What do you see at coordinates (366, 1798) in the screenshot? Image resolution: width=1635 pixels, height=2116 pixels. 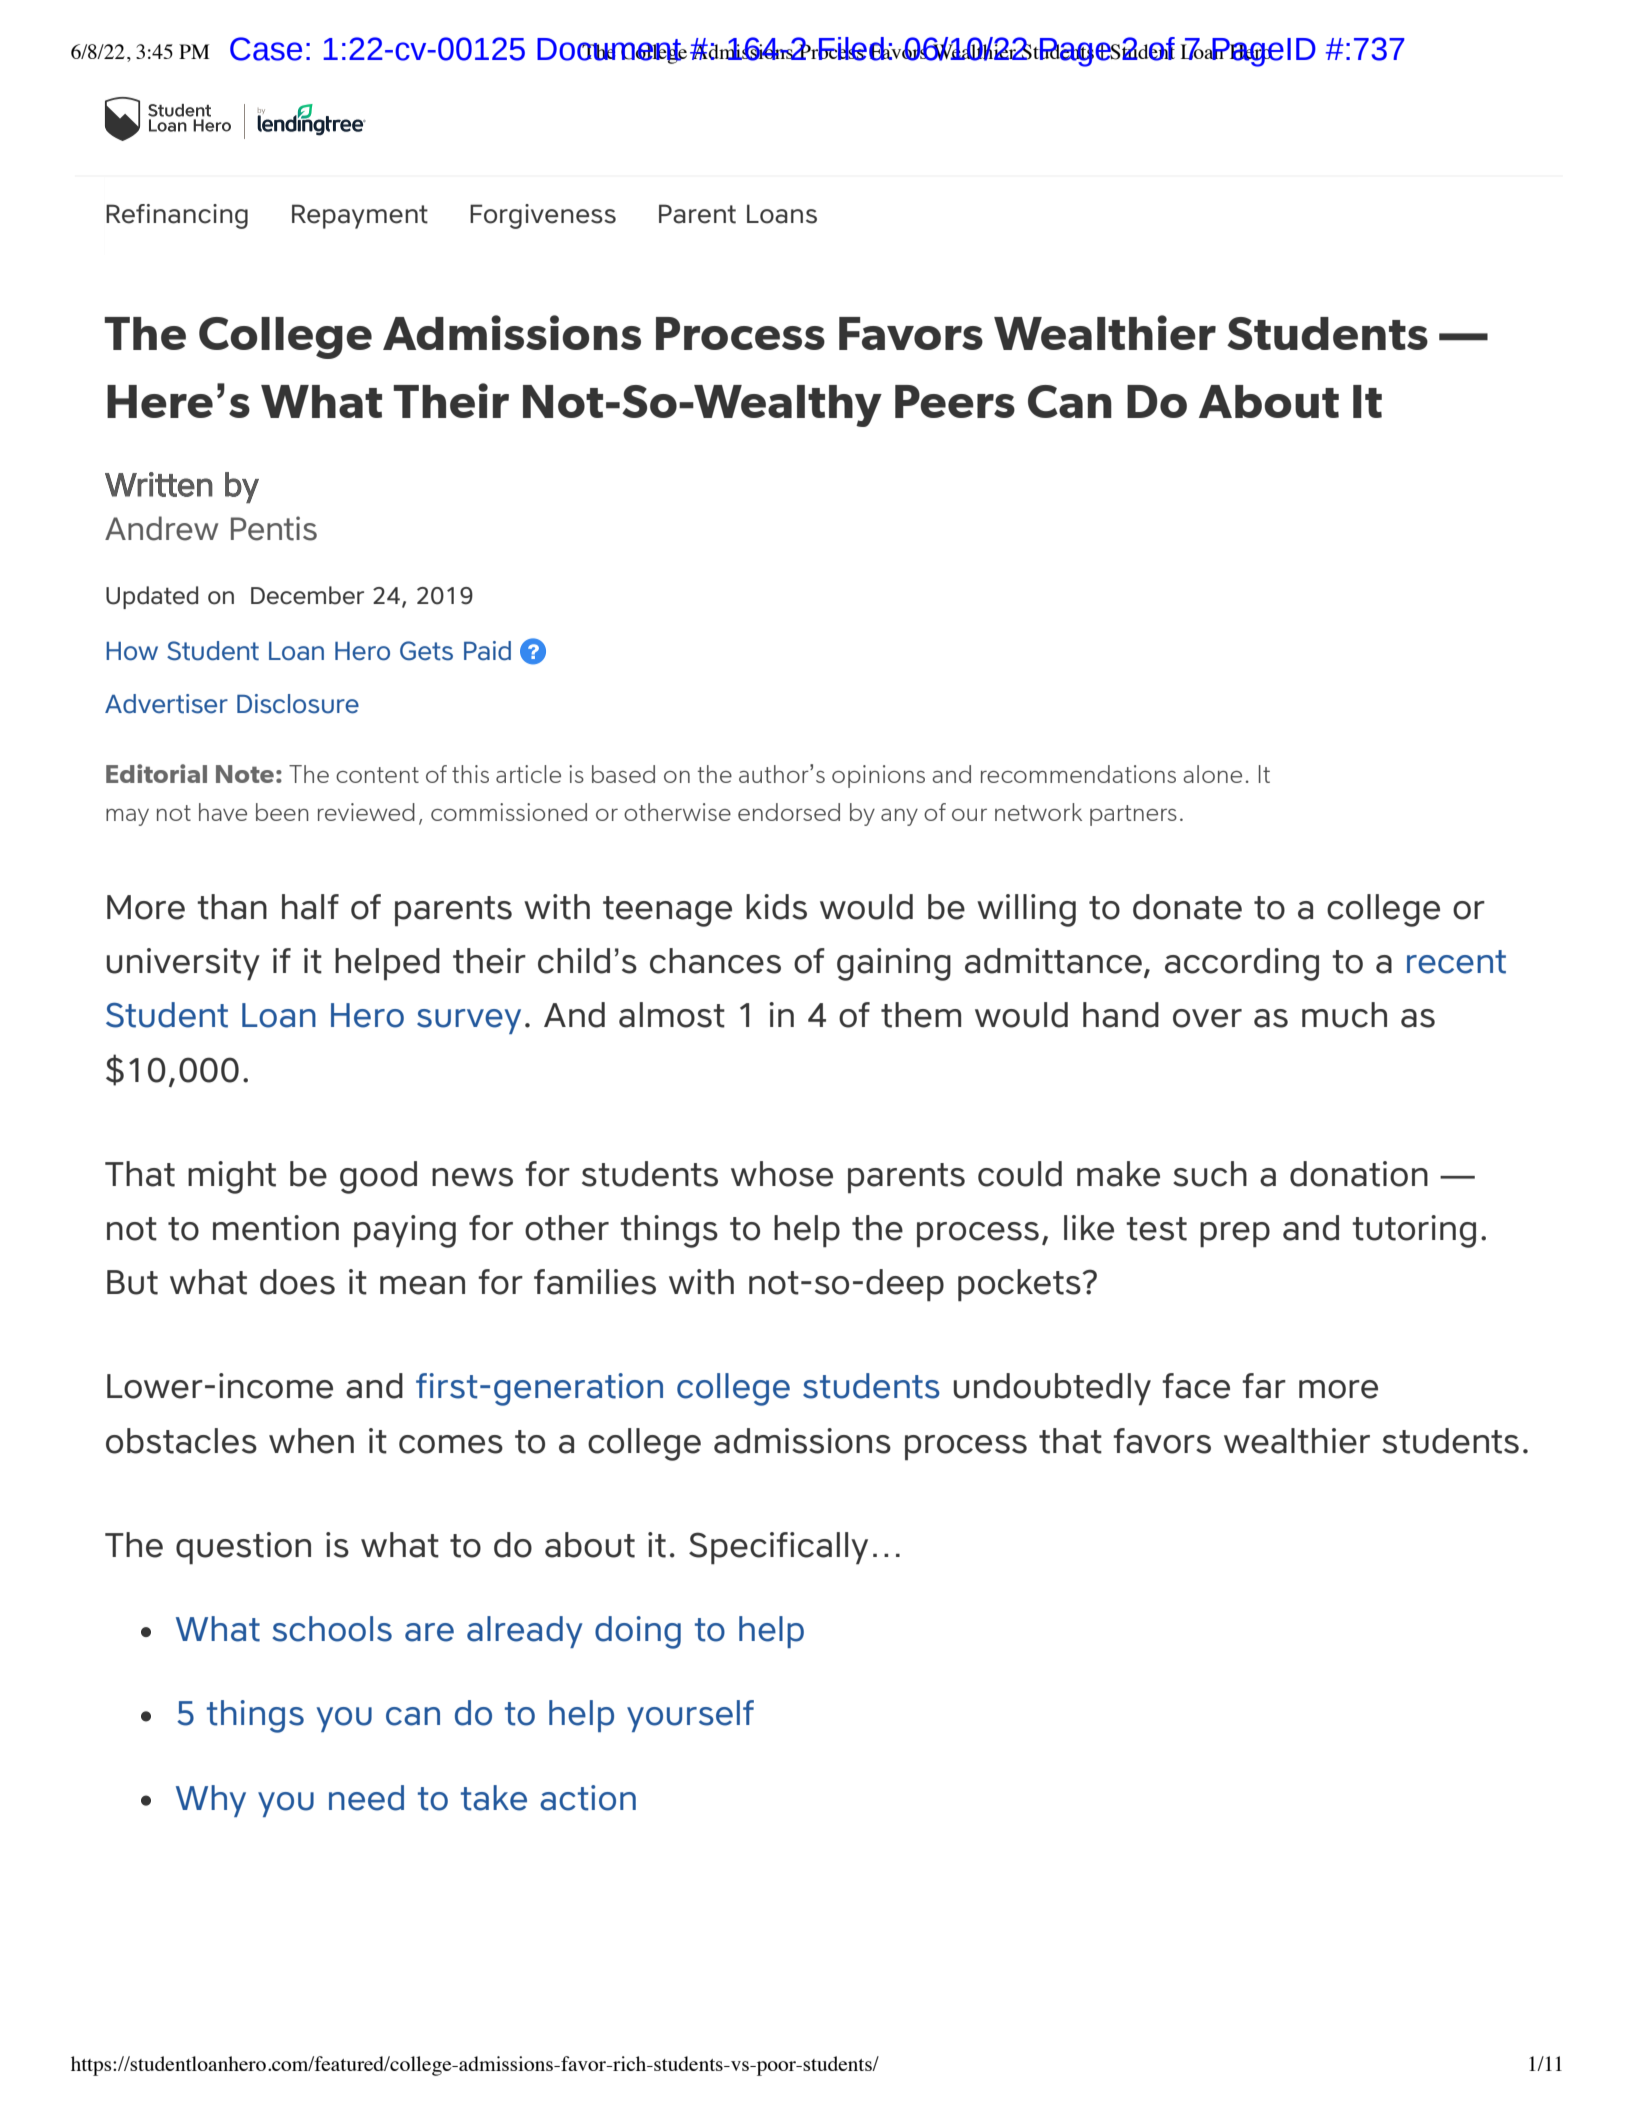 I see `need` at bounding box center [366, 1798].
